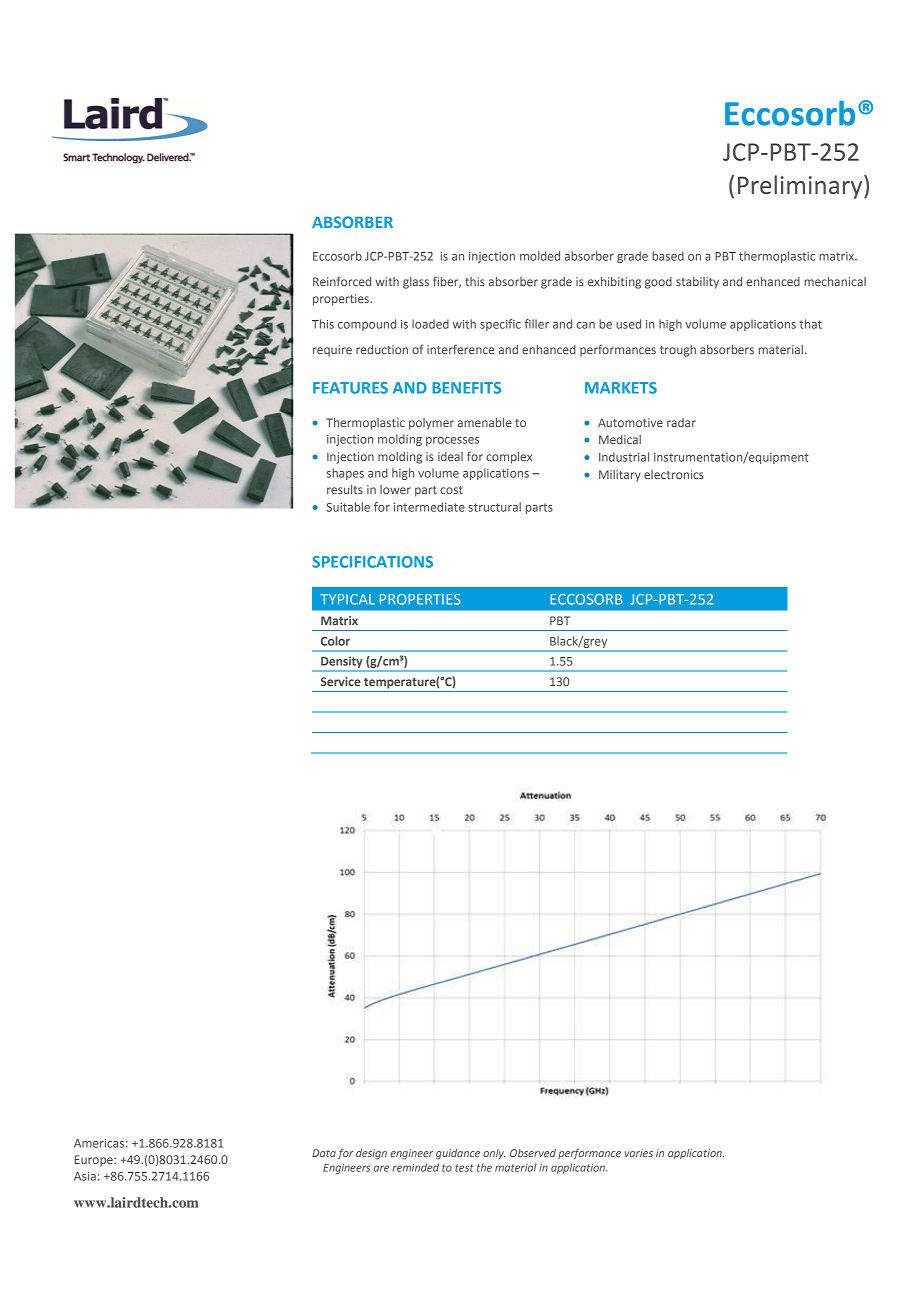 This page has width=924, height=1308. What do you see at coordinates (429, 507) in the page?
I see `intermediate` at bounding box center [429, 507].
